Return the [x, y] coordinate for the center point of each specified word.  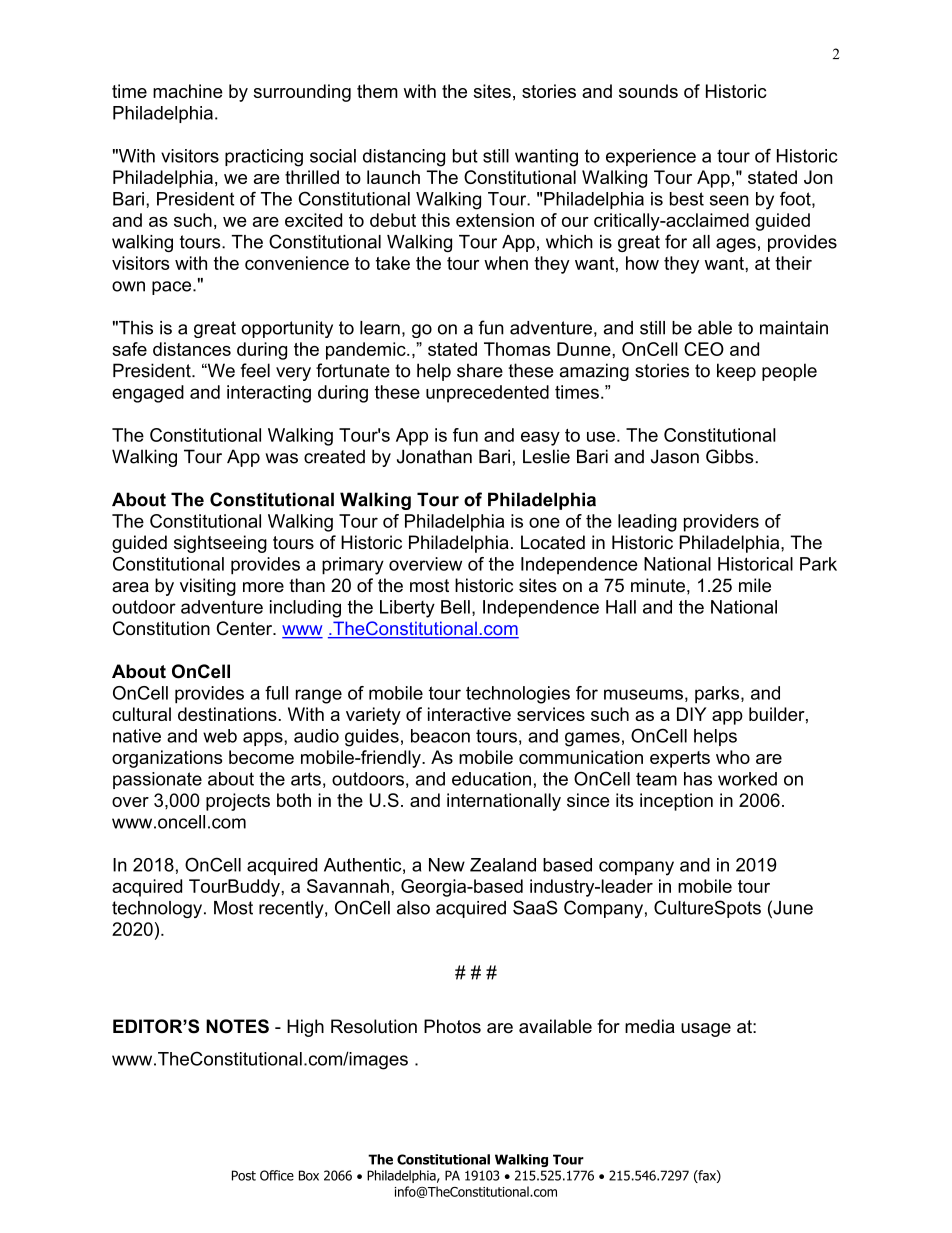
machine [187, 91]
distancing [404, 158]
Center [246, 628]
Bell [455, 607]
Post [244, 1175]
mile [755, 585]
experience [651, 157]
